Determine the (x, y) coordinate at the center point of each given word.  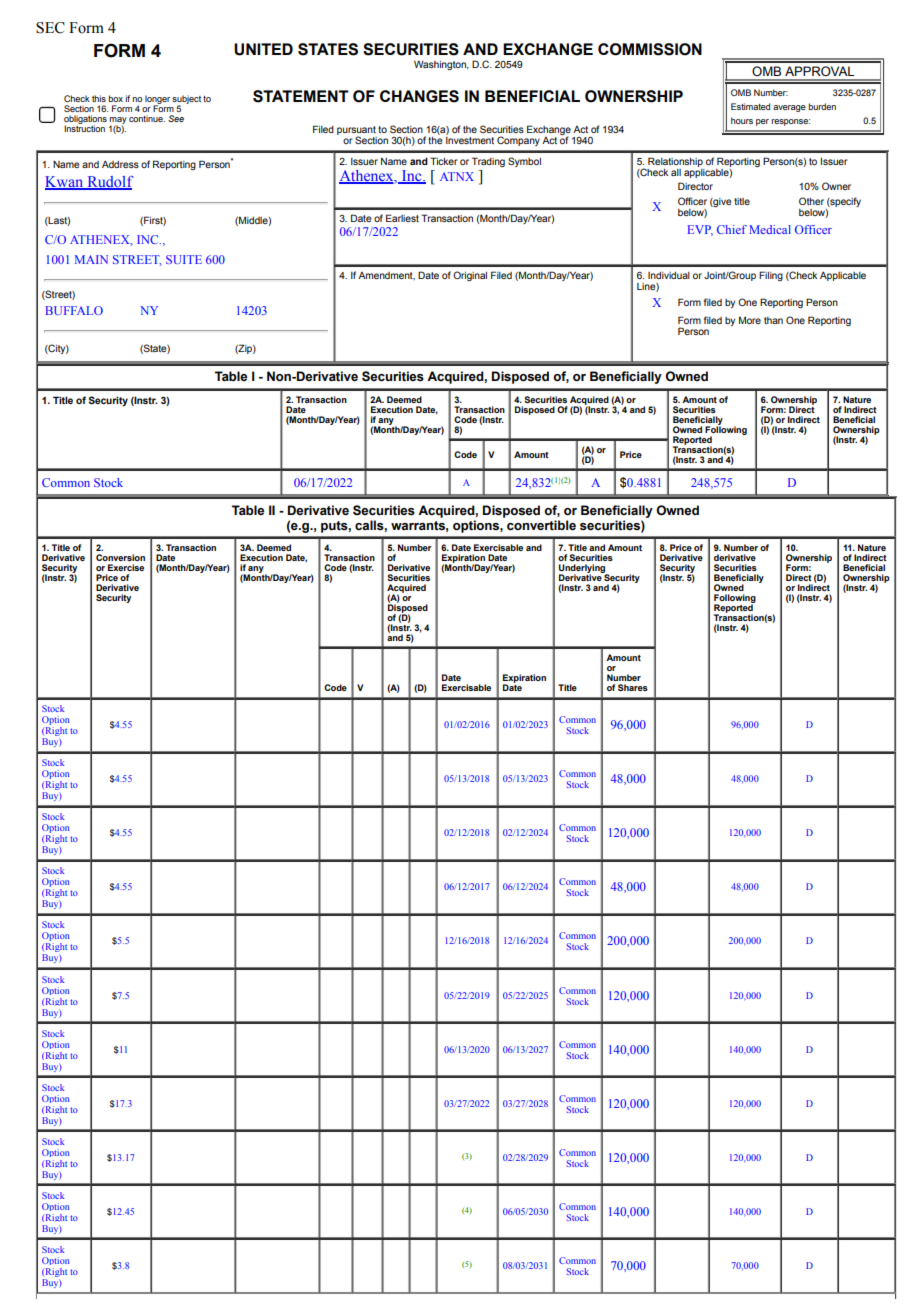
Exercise (126, 567)
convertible (541, 525)
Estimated (750, 106)
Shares (633, 687)
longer (157, 100)
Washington (441, 65)
